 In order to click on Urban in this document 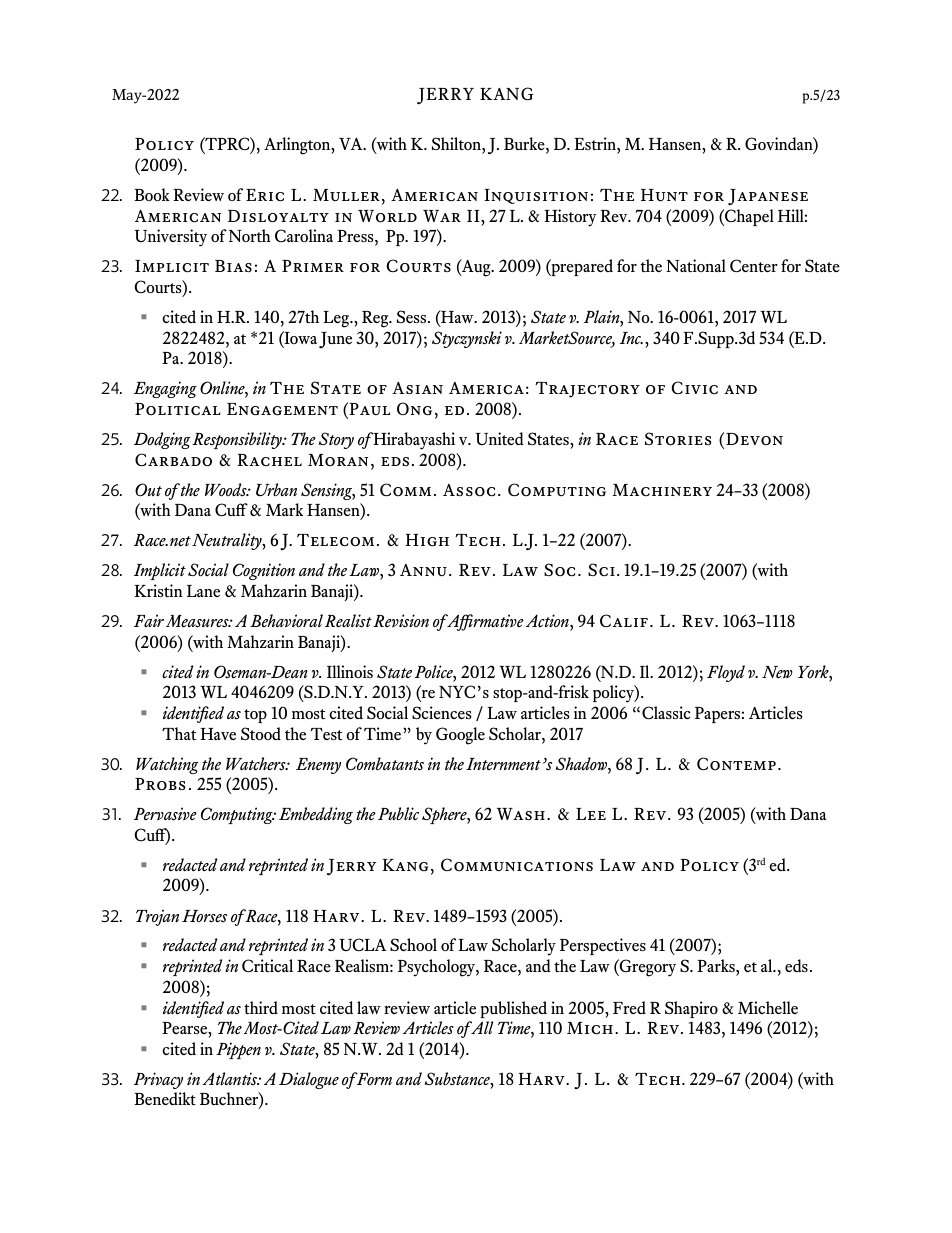, I will do `click(276, 489)`.
